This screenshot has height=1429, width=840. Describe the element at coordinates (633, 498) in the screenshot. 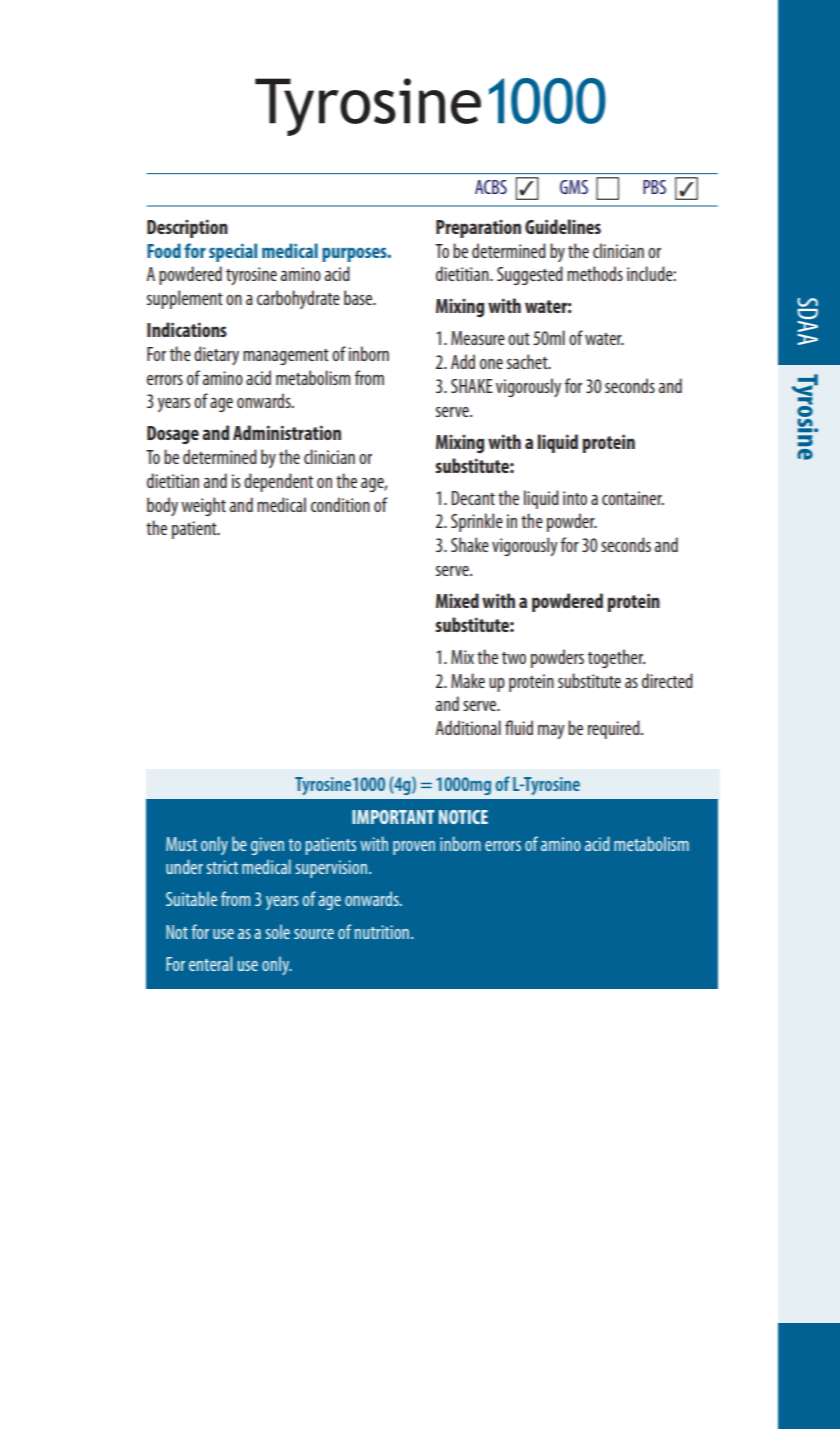

I see `container` at that location.
